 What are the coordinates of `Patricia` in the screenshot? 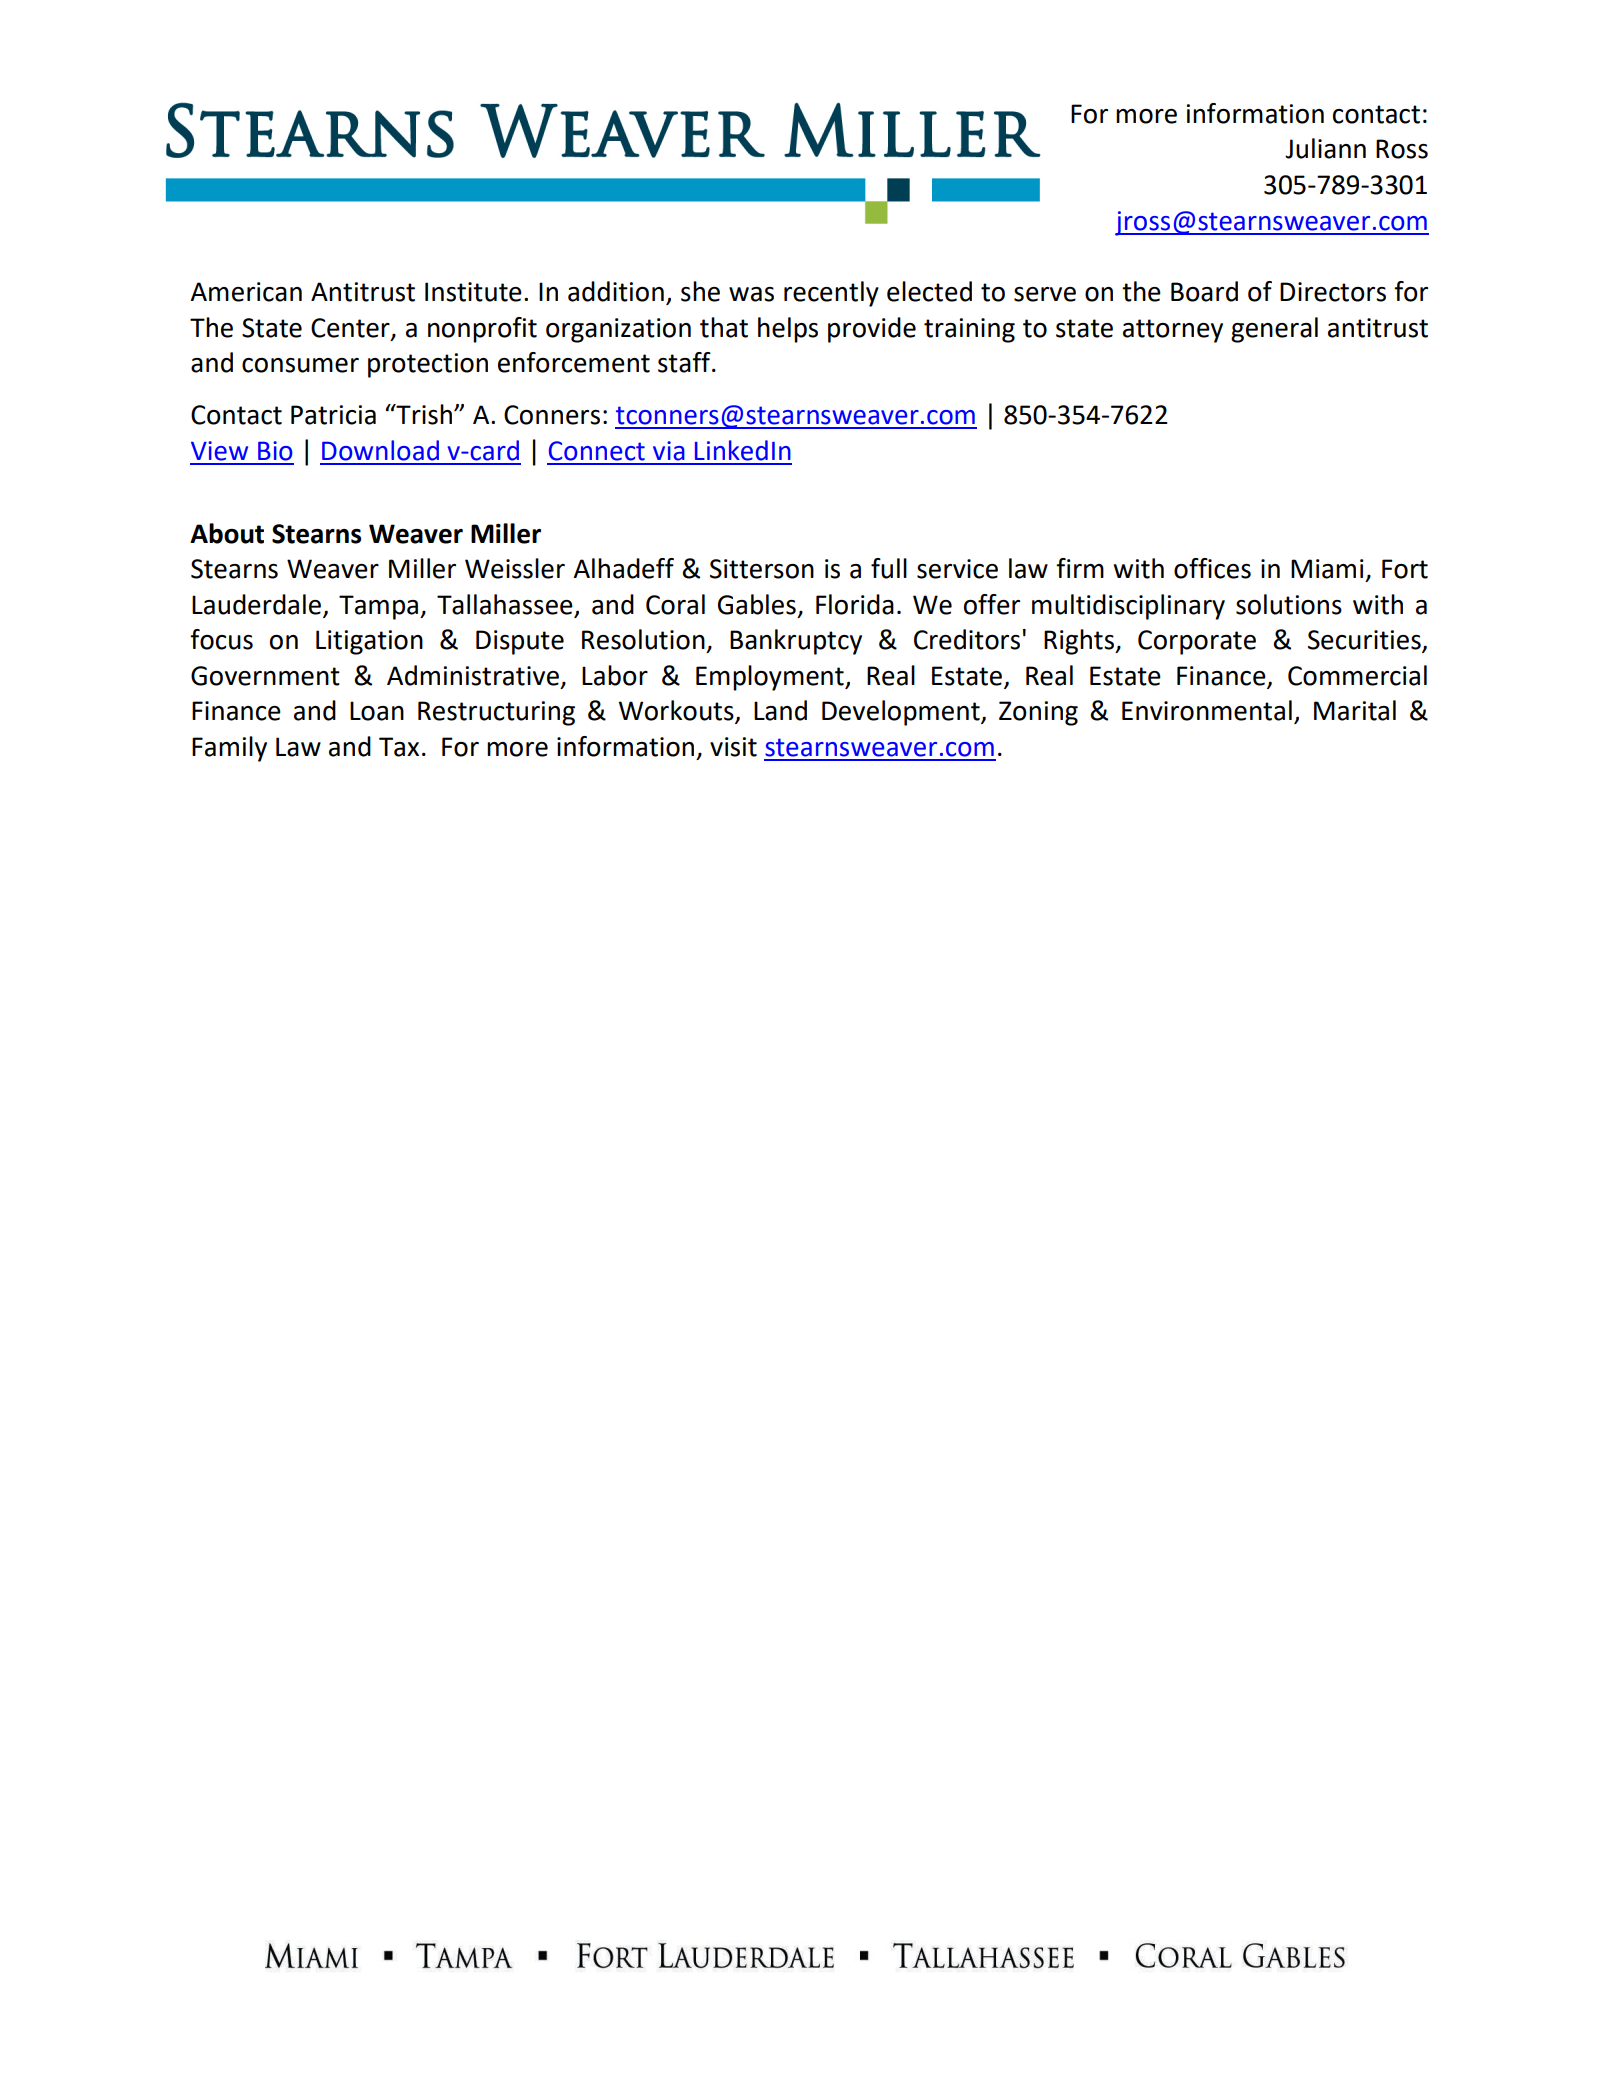 It's located at (333, 415).
